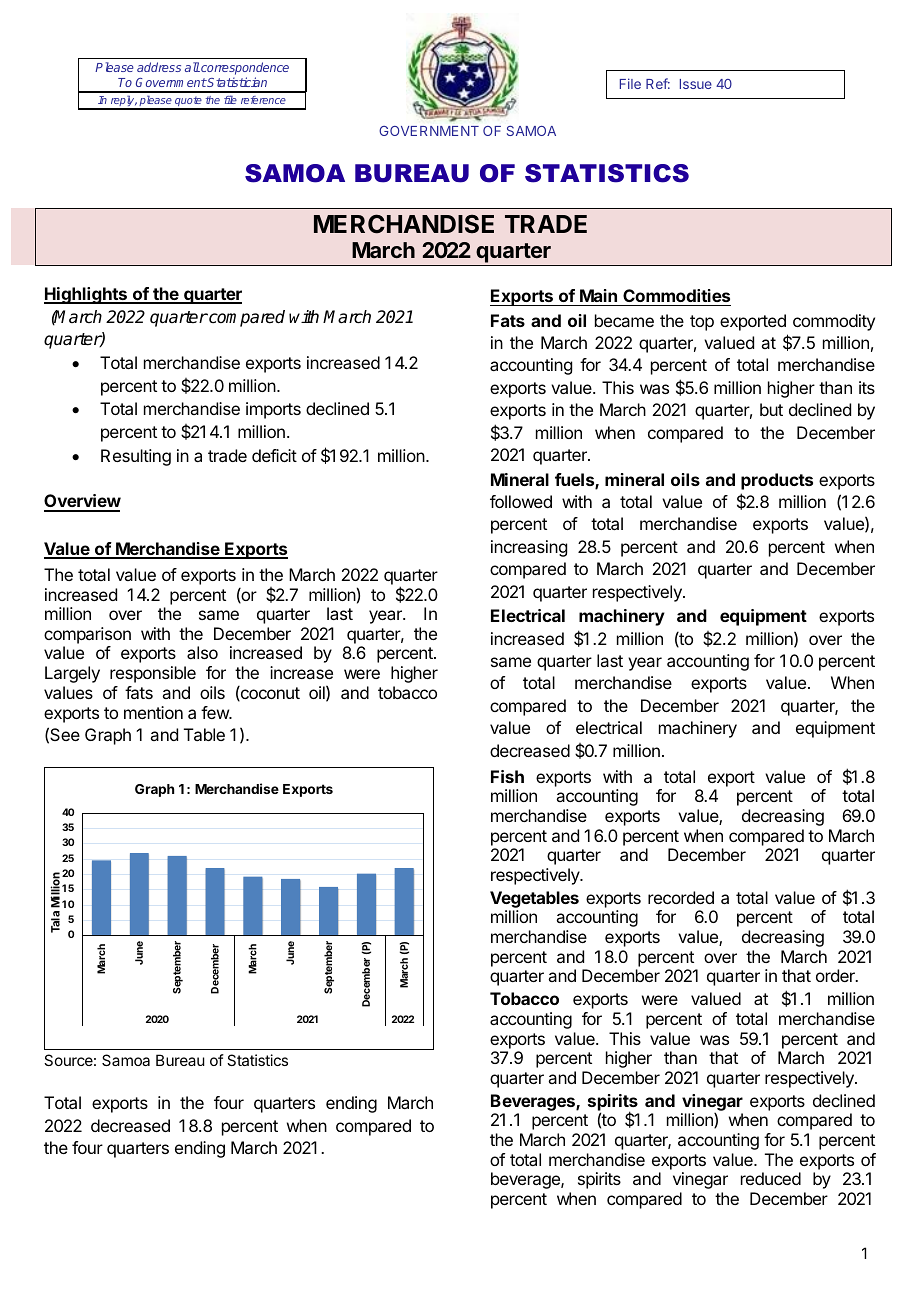  Describe the element at coordinates (153, 712) in the image. I see `mention` at that location.
